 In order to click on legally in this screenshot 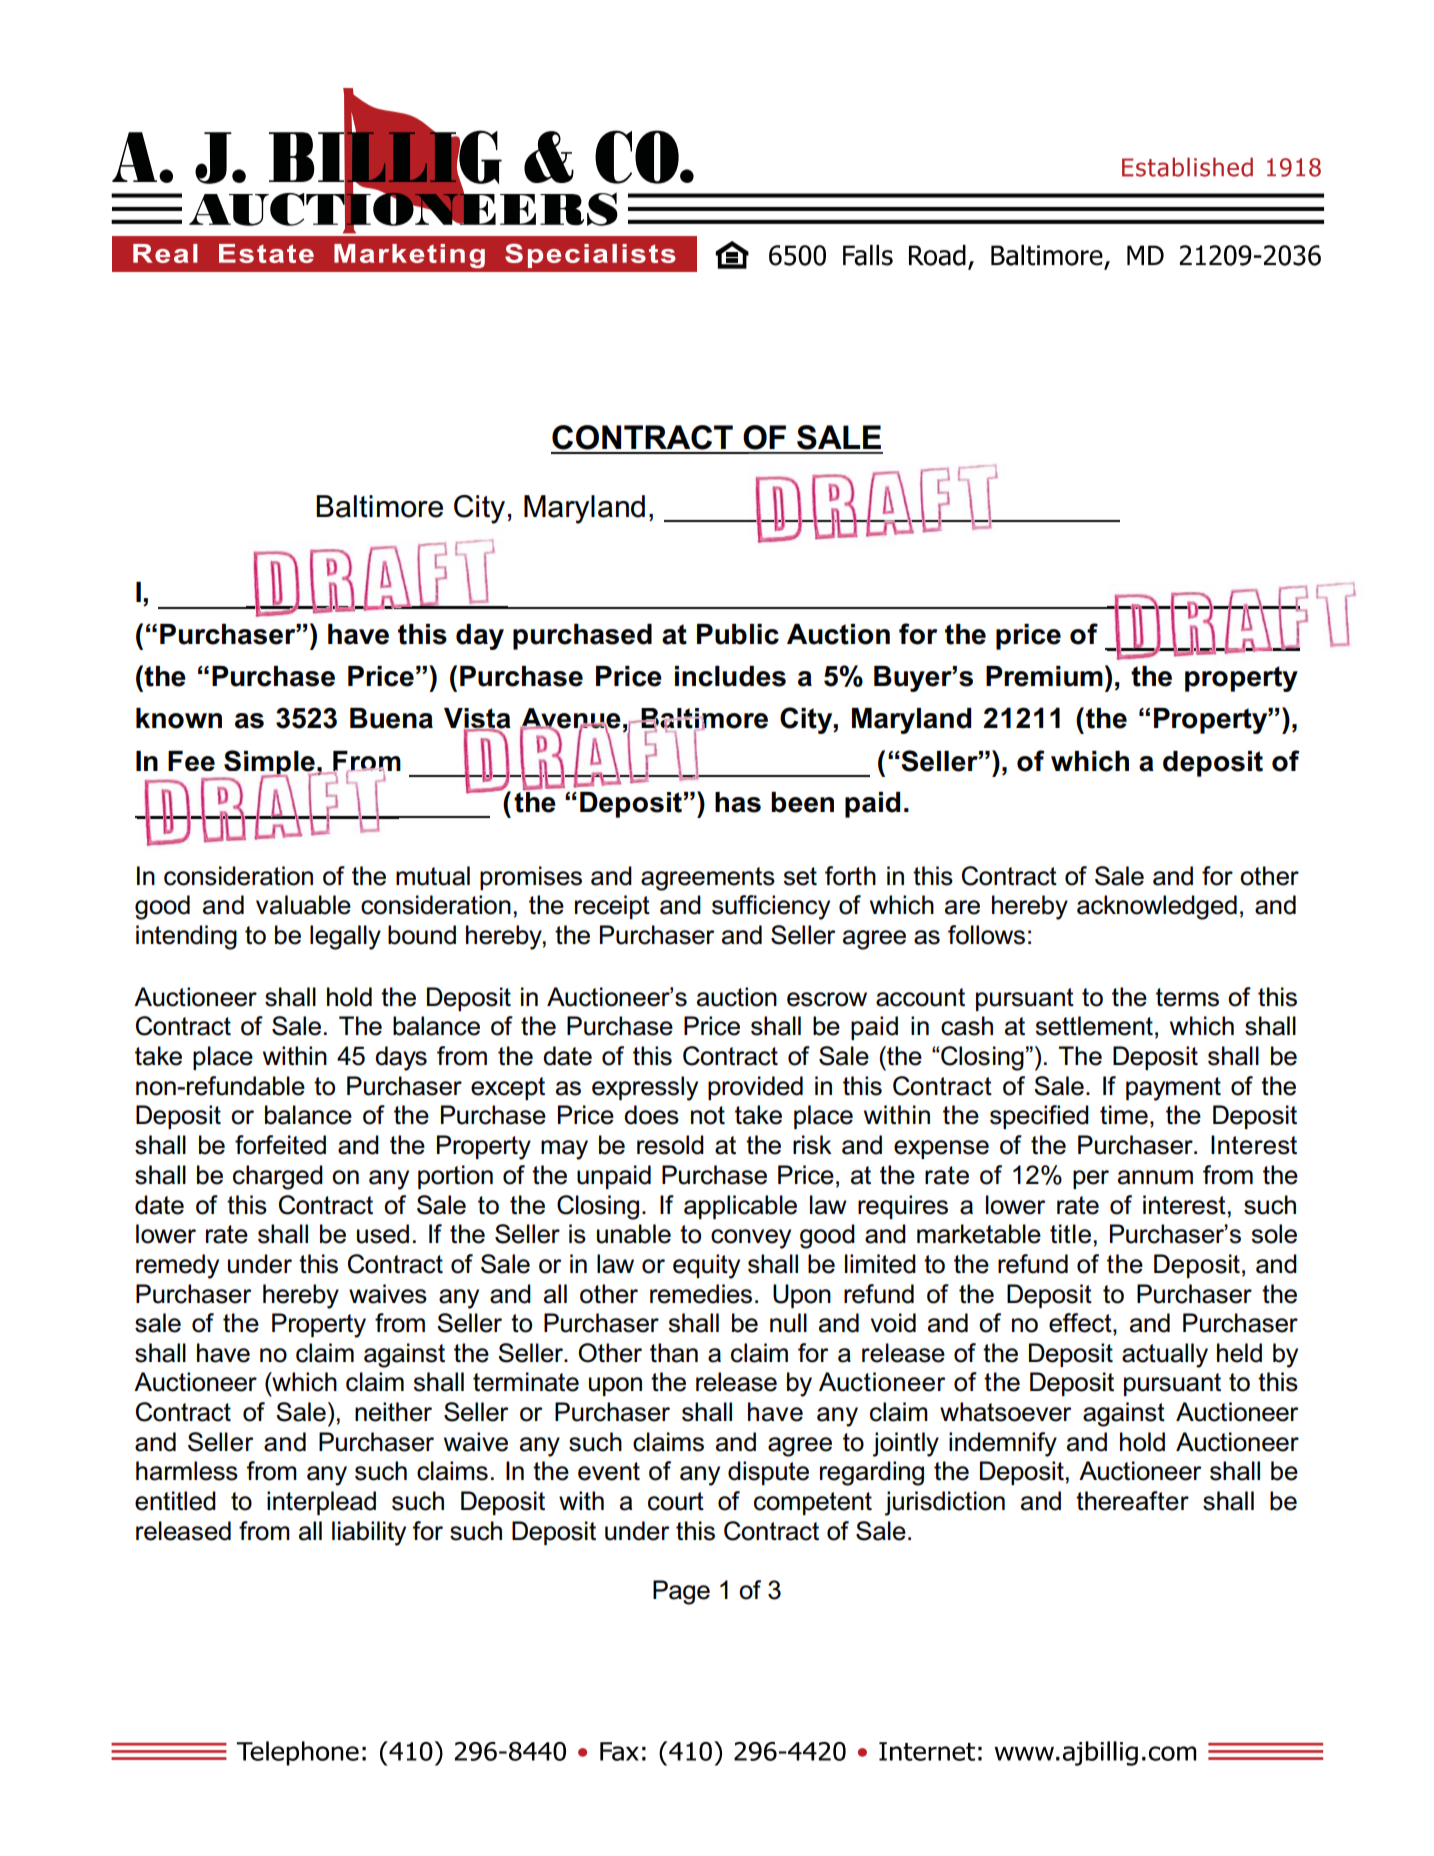, I will do `click(345, 937)`.
